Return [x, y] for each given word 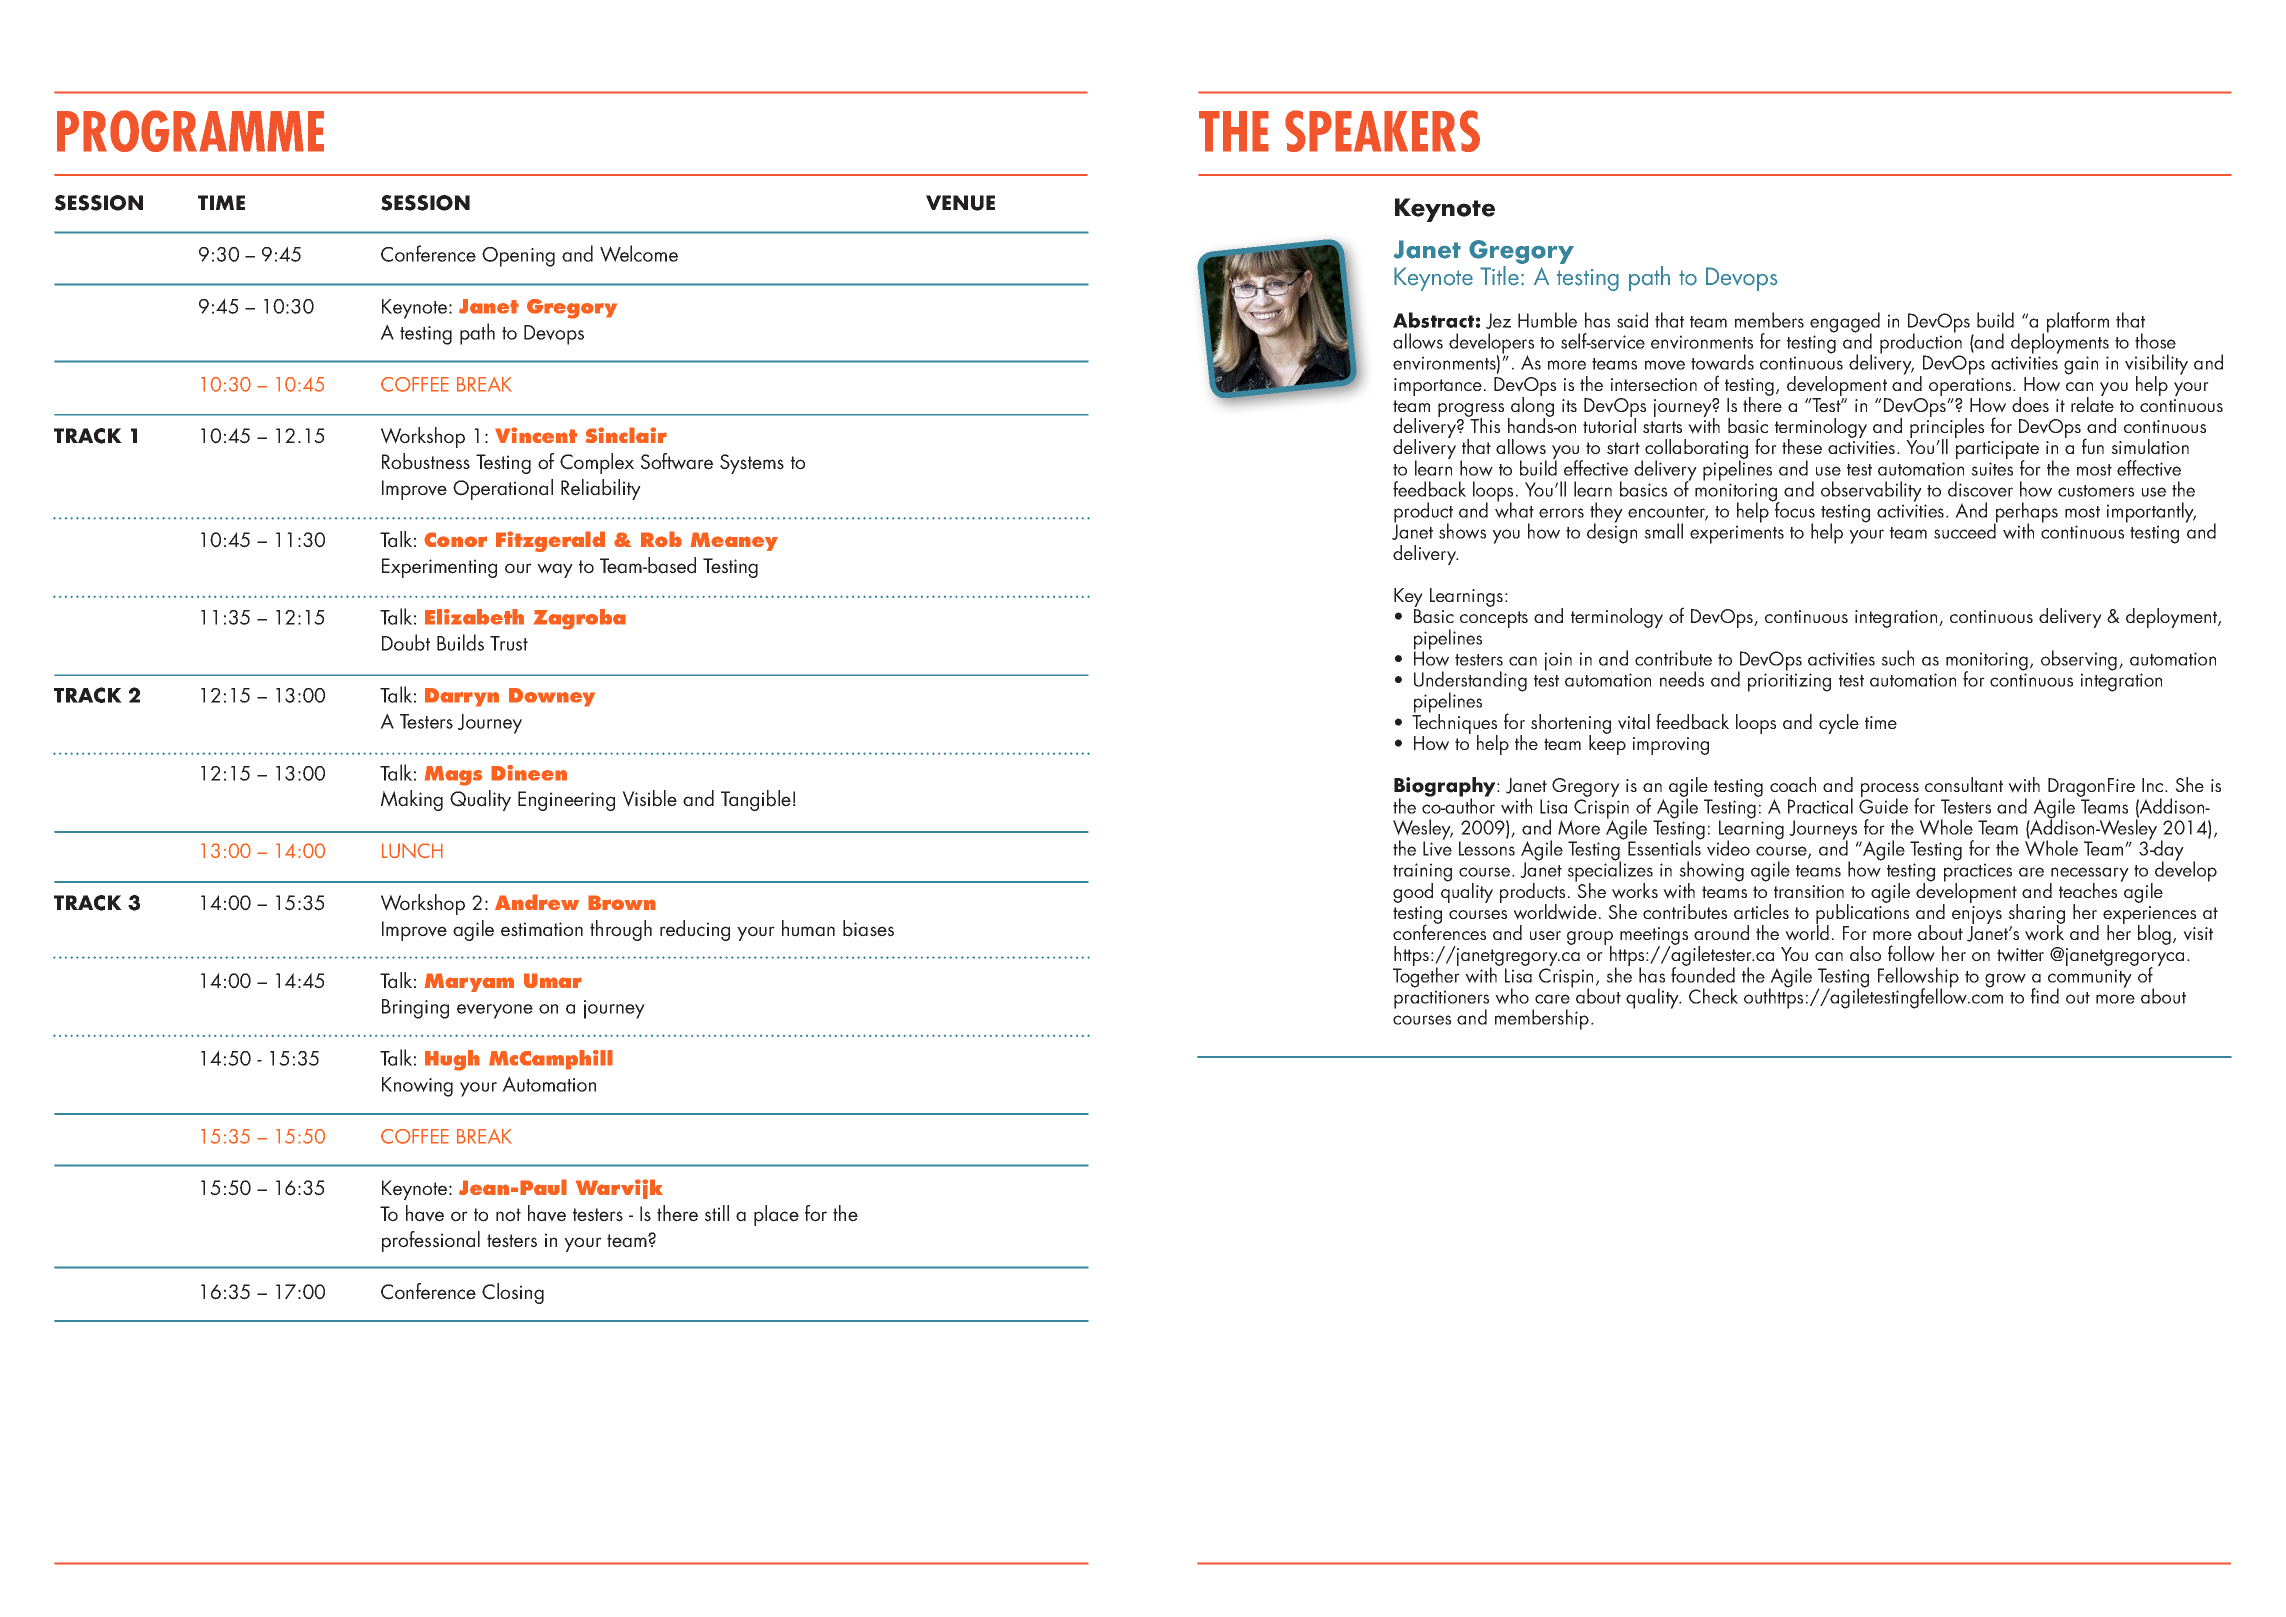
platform [2078, 322]
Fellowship [1918, 978]
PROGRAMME [190, 131]
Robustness [426, 461]
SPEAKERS [1382, 131]
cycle [1839, 724]
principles [1946, 428]
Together [1426, 976]
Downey [552, 697]
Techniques [1455, 724]
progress [1471, 411]
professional [431, 1241]
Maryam [469, 982]
